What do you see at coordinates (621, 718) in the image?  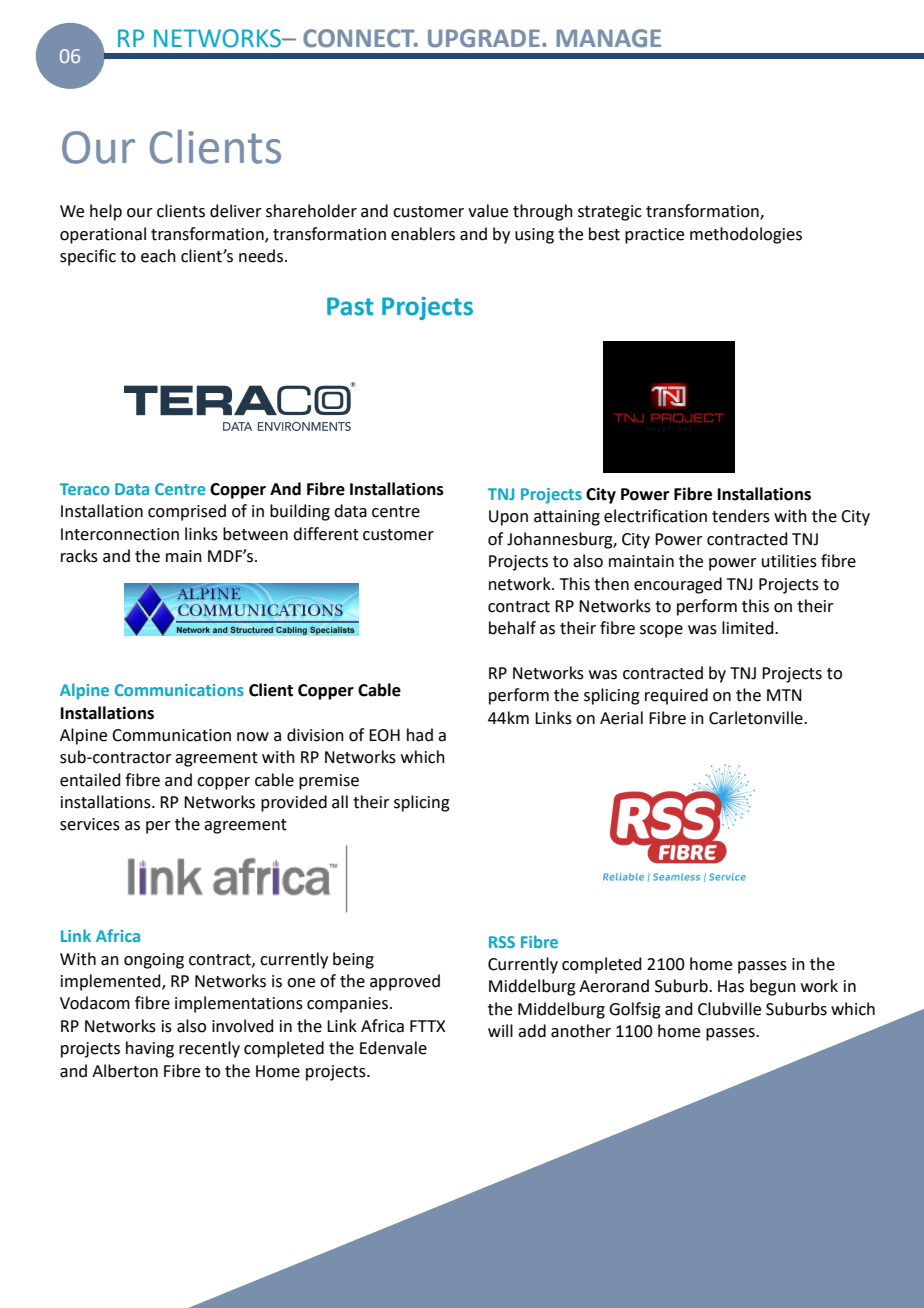 I see `Aerial` at bounding box center [621, 718].
